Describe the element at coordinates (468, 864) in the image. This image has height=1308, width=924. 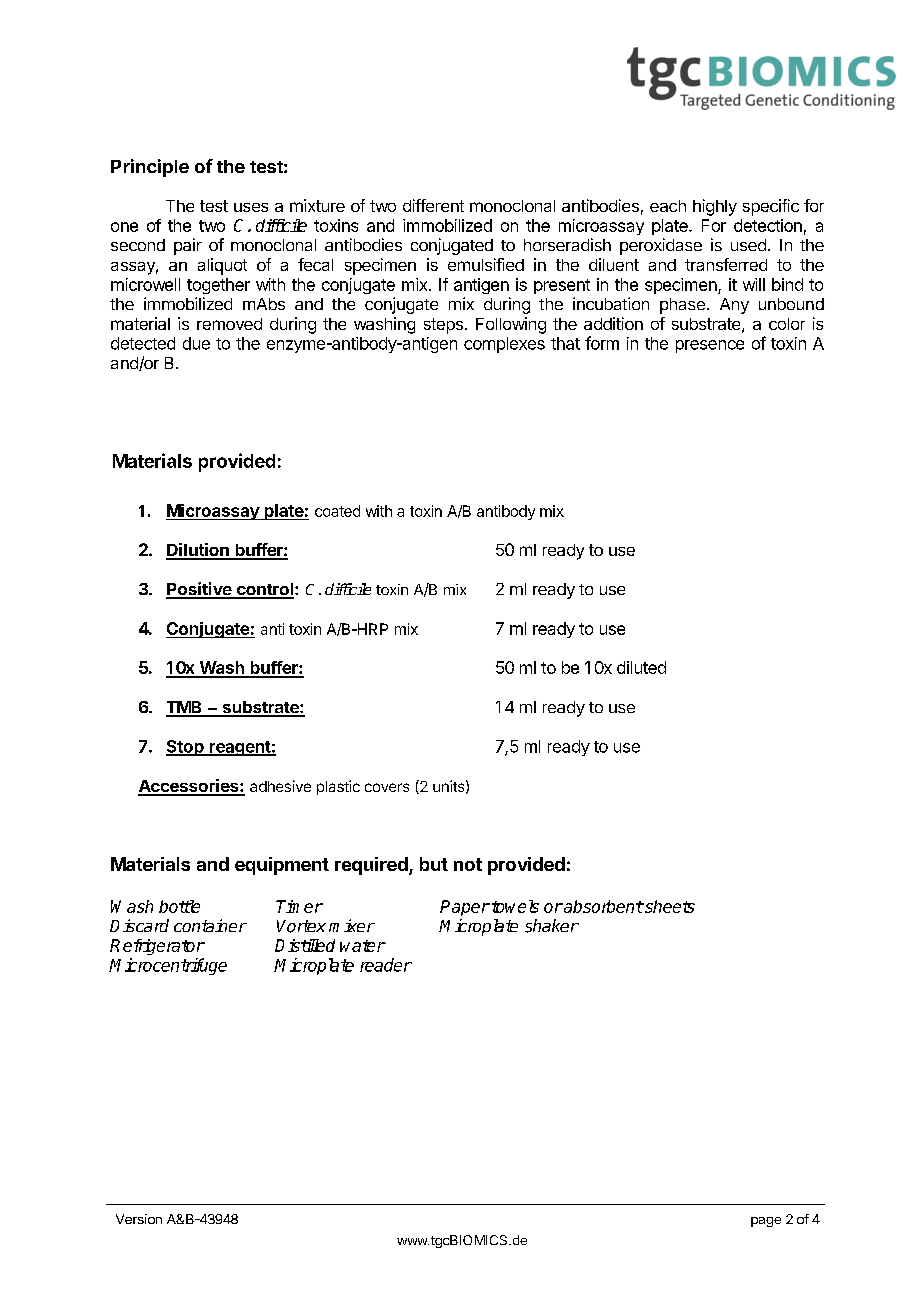
I see `not` at that location.
